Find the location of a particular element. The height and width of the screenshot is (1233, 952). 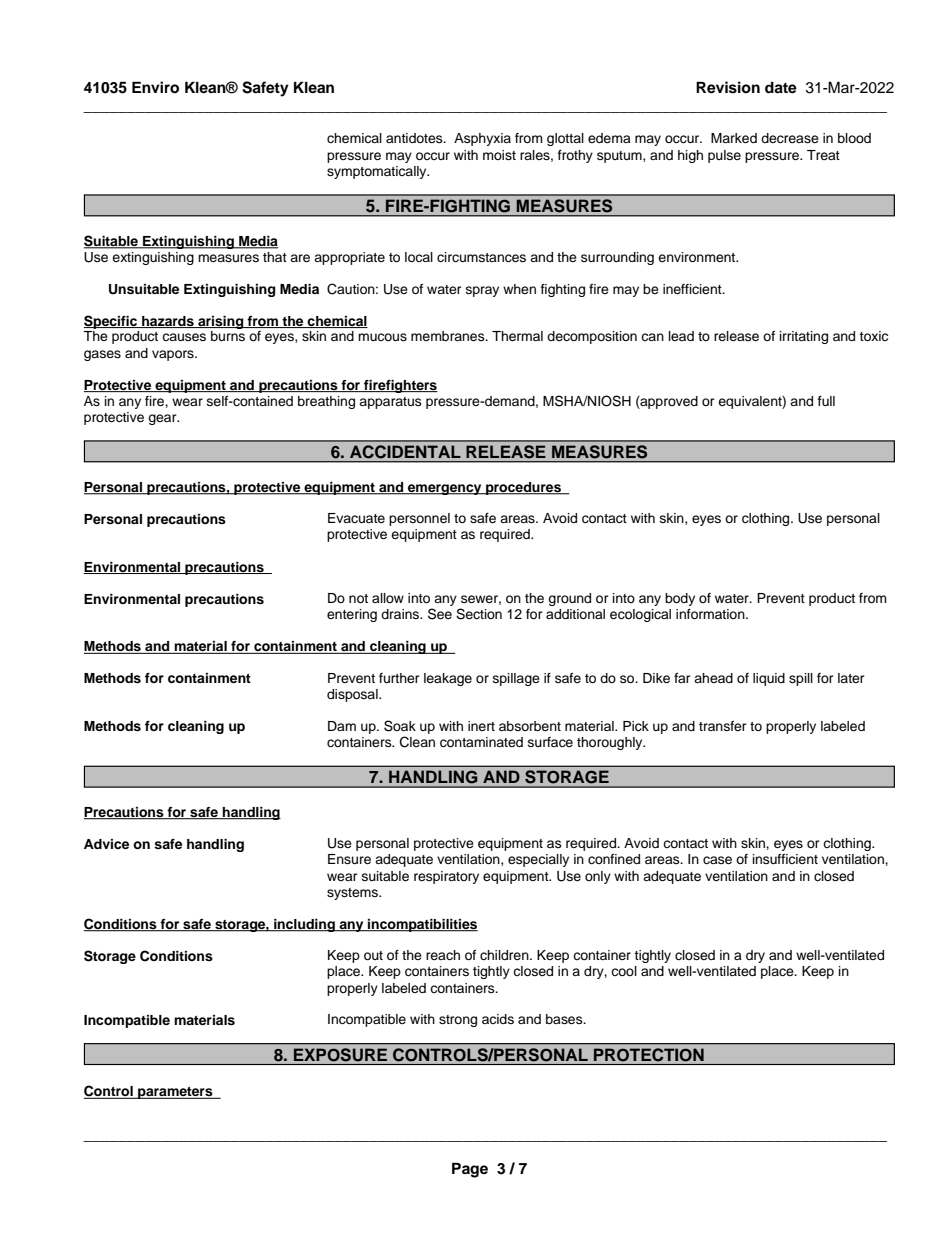

antidotes is located at coordinates (415, 138).
